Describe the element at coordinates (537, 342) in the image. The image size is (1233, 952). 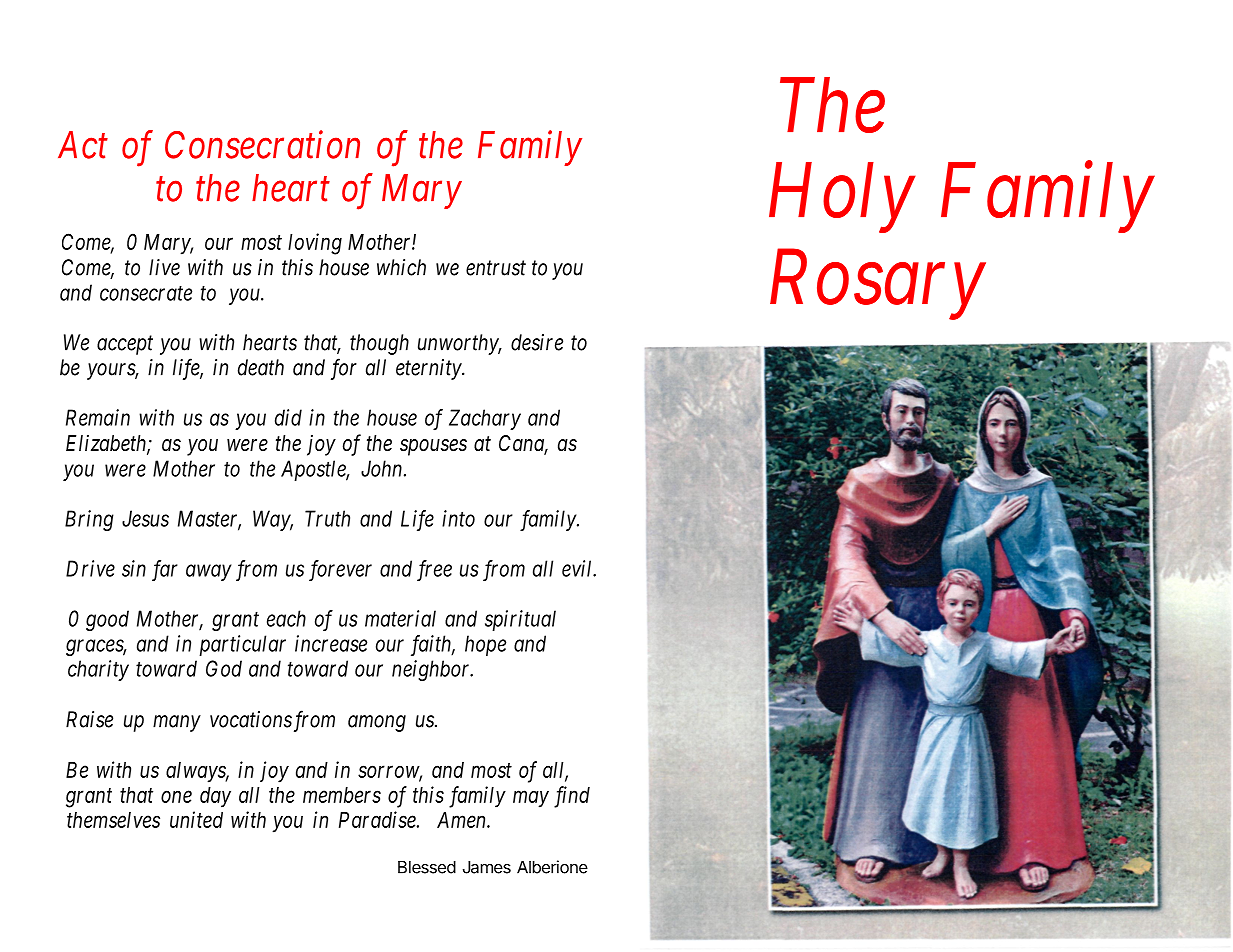
I see `desire` at that location.
